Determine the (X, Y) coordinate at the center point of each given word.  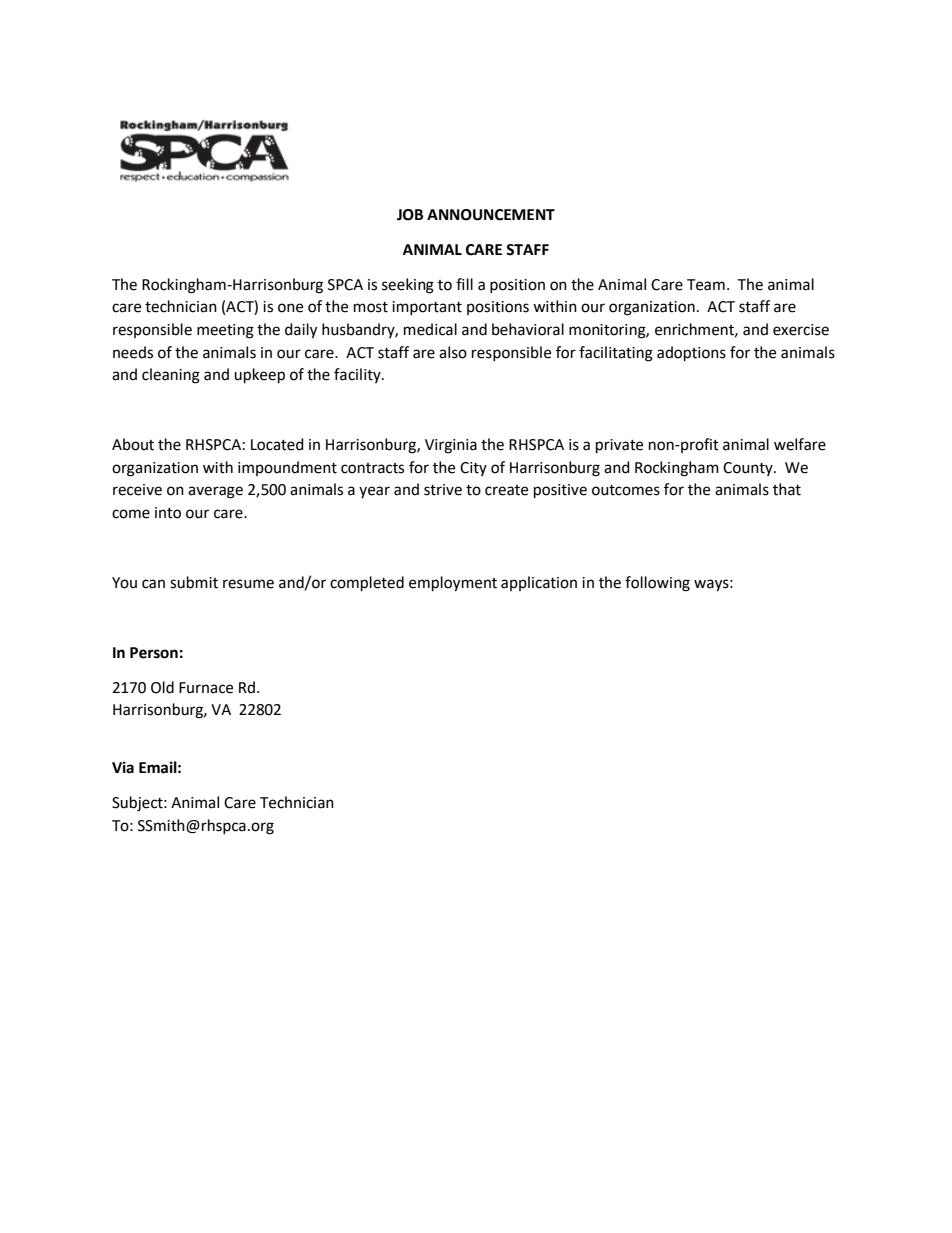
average (215, 492)
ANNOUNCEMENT (491, 215)
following (657, 584)
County (749, 469)
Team (706, 285)
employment (453, 584)
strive (443, 490)
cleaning (171, 376)
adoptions (691, 354)
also (453, 352)
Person (154, 653)
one (290, 308)
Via (123, 767)
